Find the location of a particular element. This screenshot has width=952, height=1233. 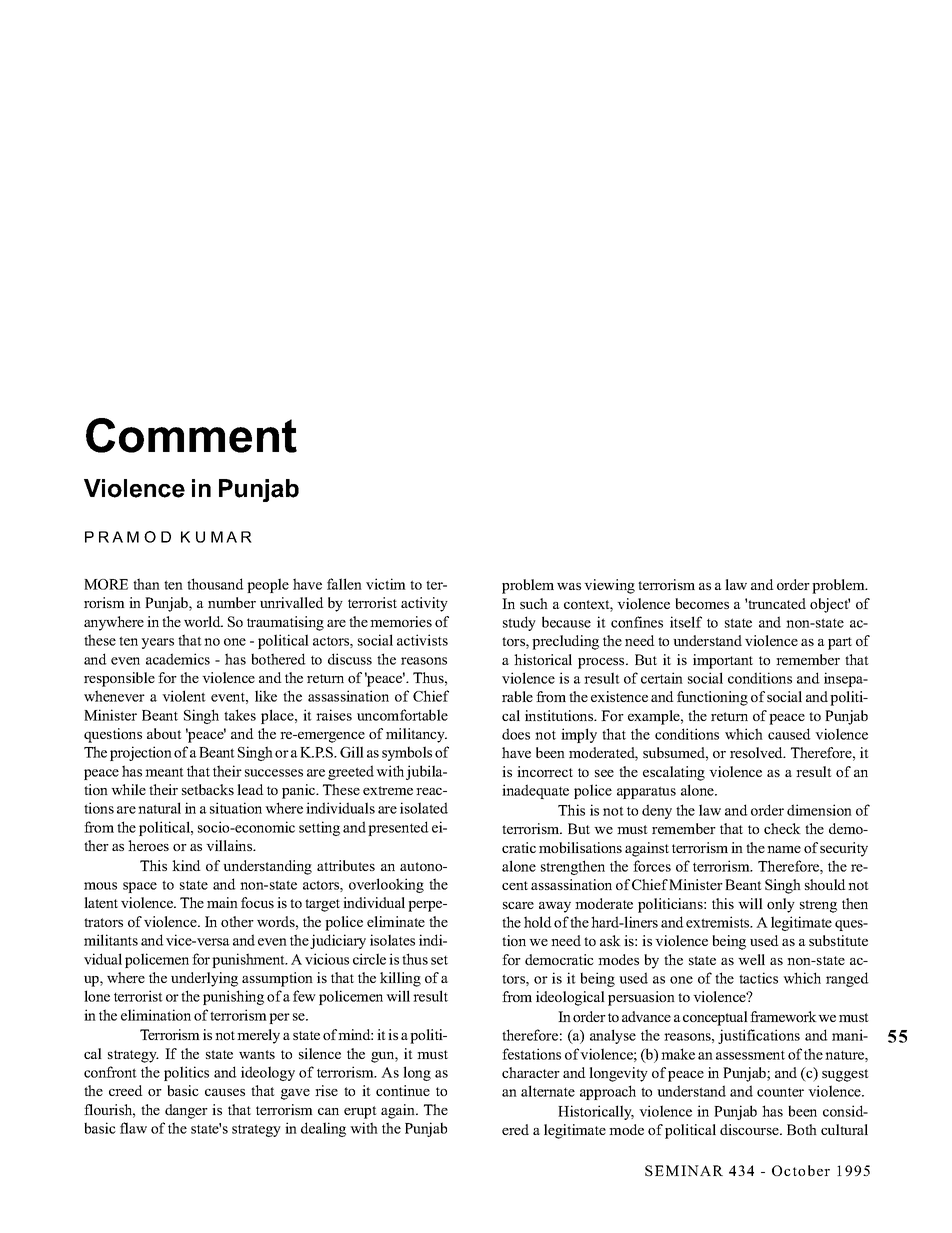

resolved is located at coordinates (757, 752).
